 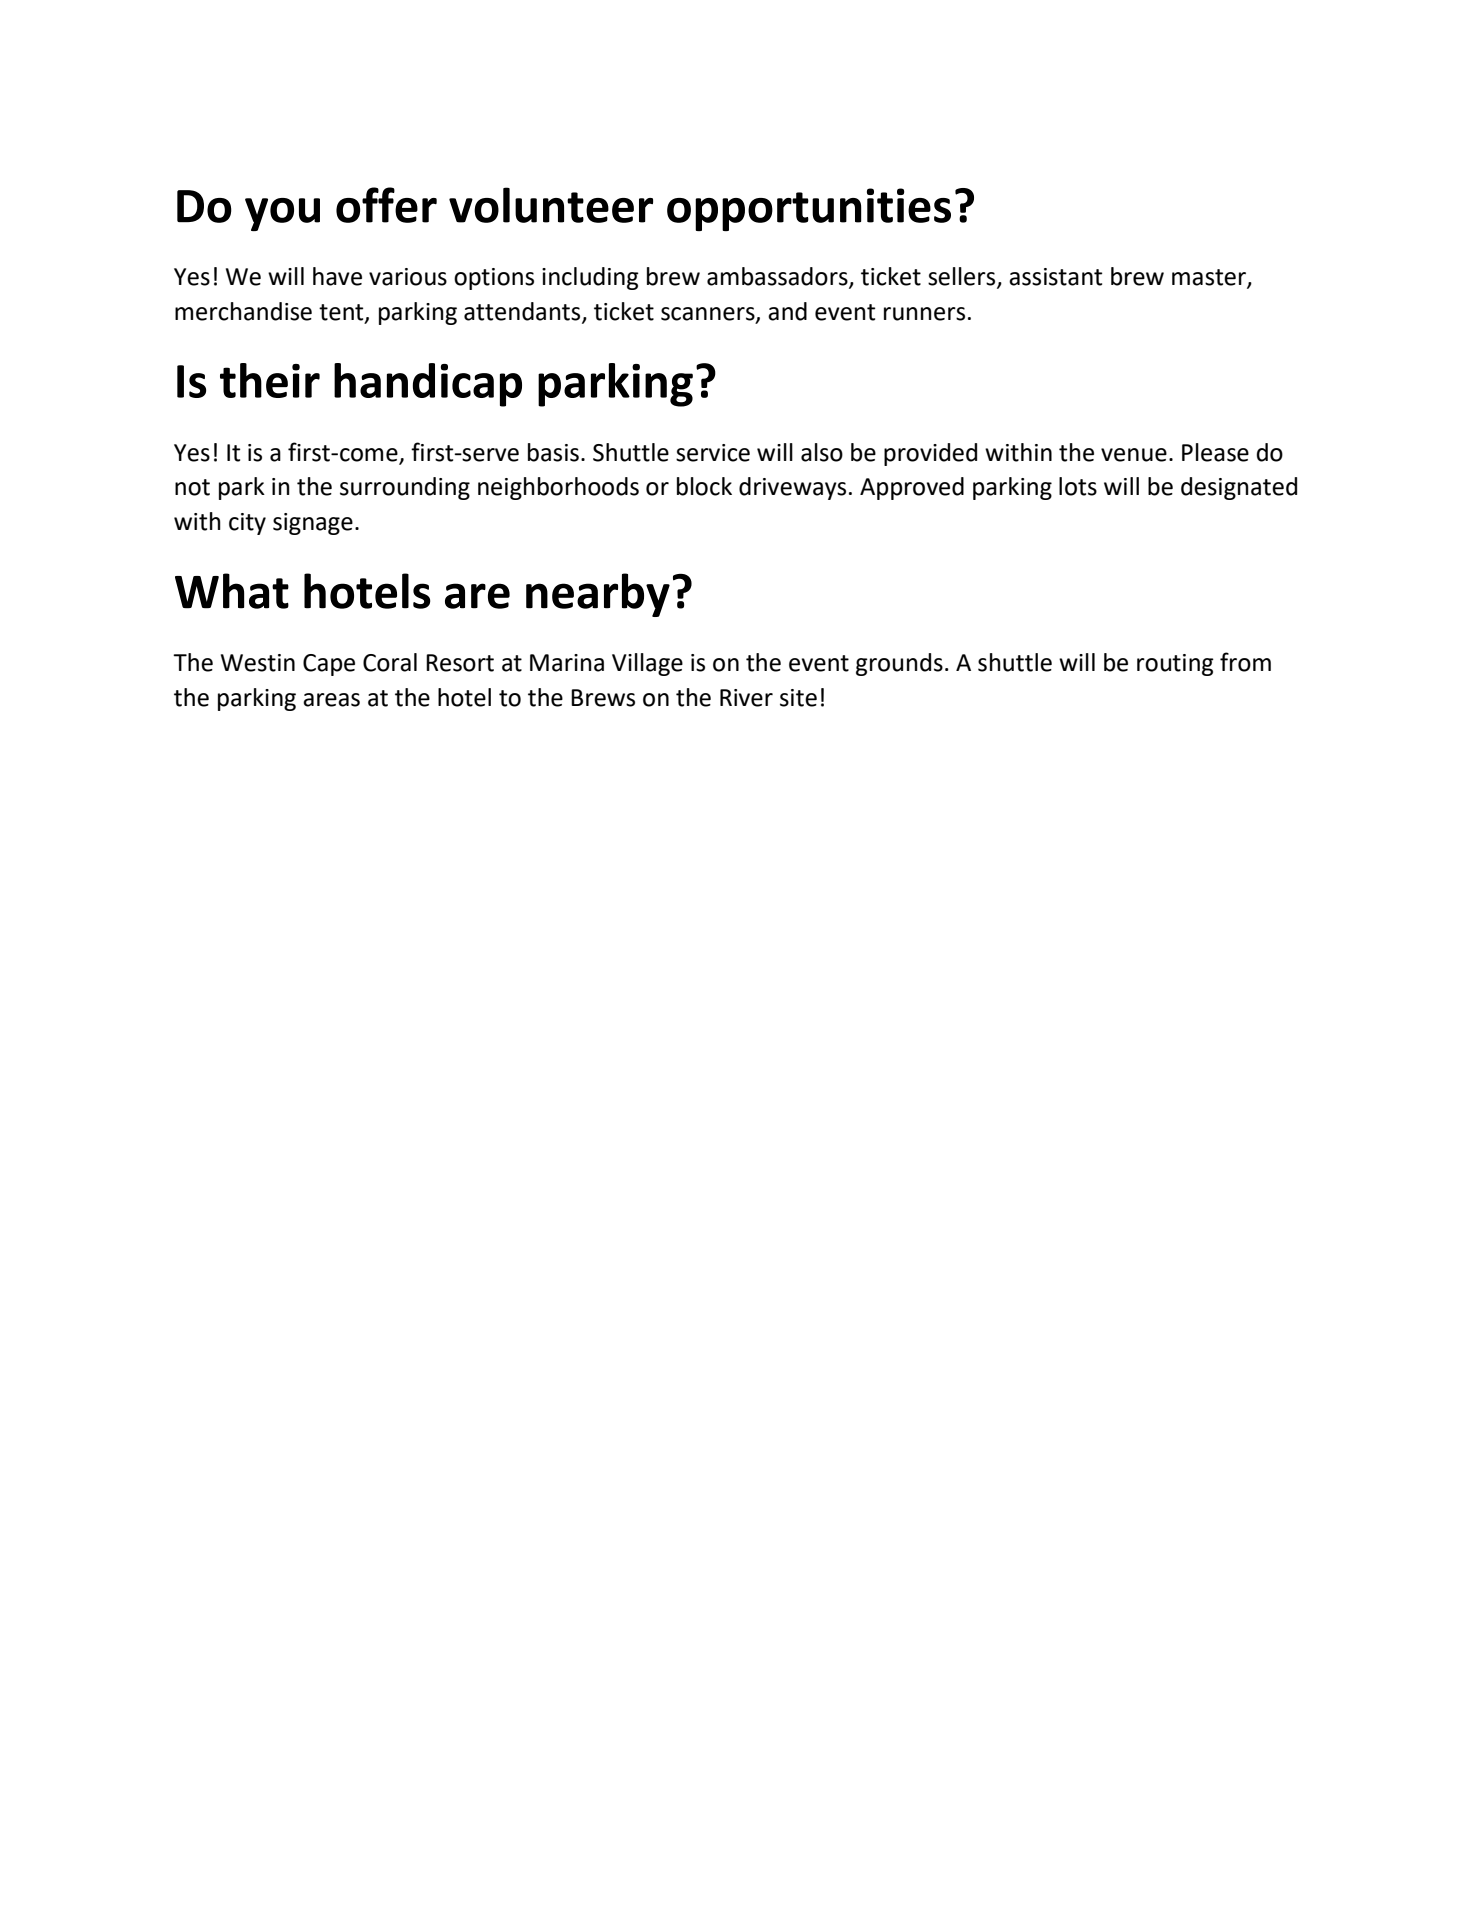 What do you see at coordinates (709, 315) in the screenshot?
I see `scanners` at bounding box center [709, 315].
